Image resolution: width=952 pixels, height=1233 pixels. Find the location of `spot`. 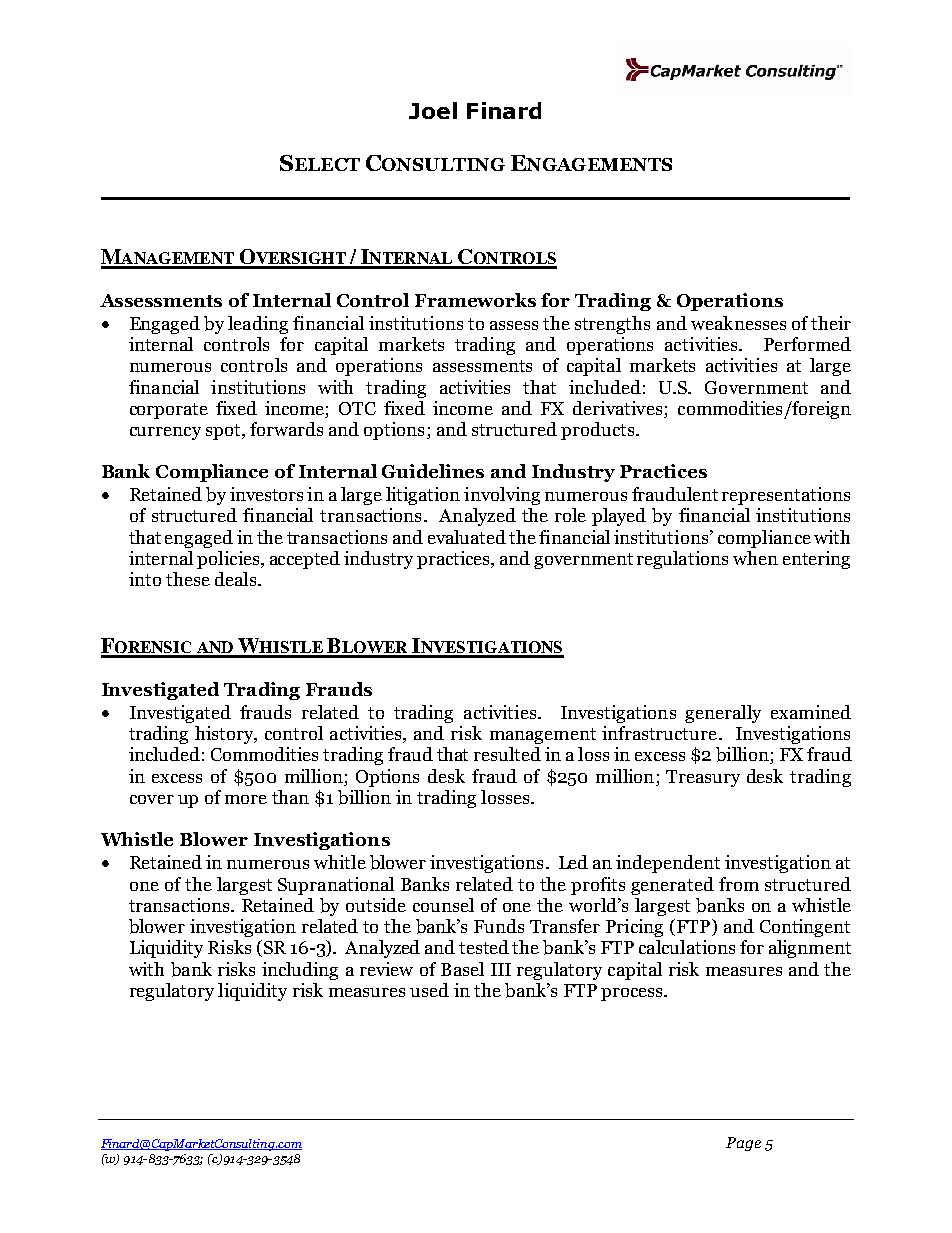

spot is located at coordinates (224, 432).
